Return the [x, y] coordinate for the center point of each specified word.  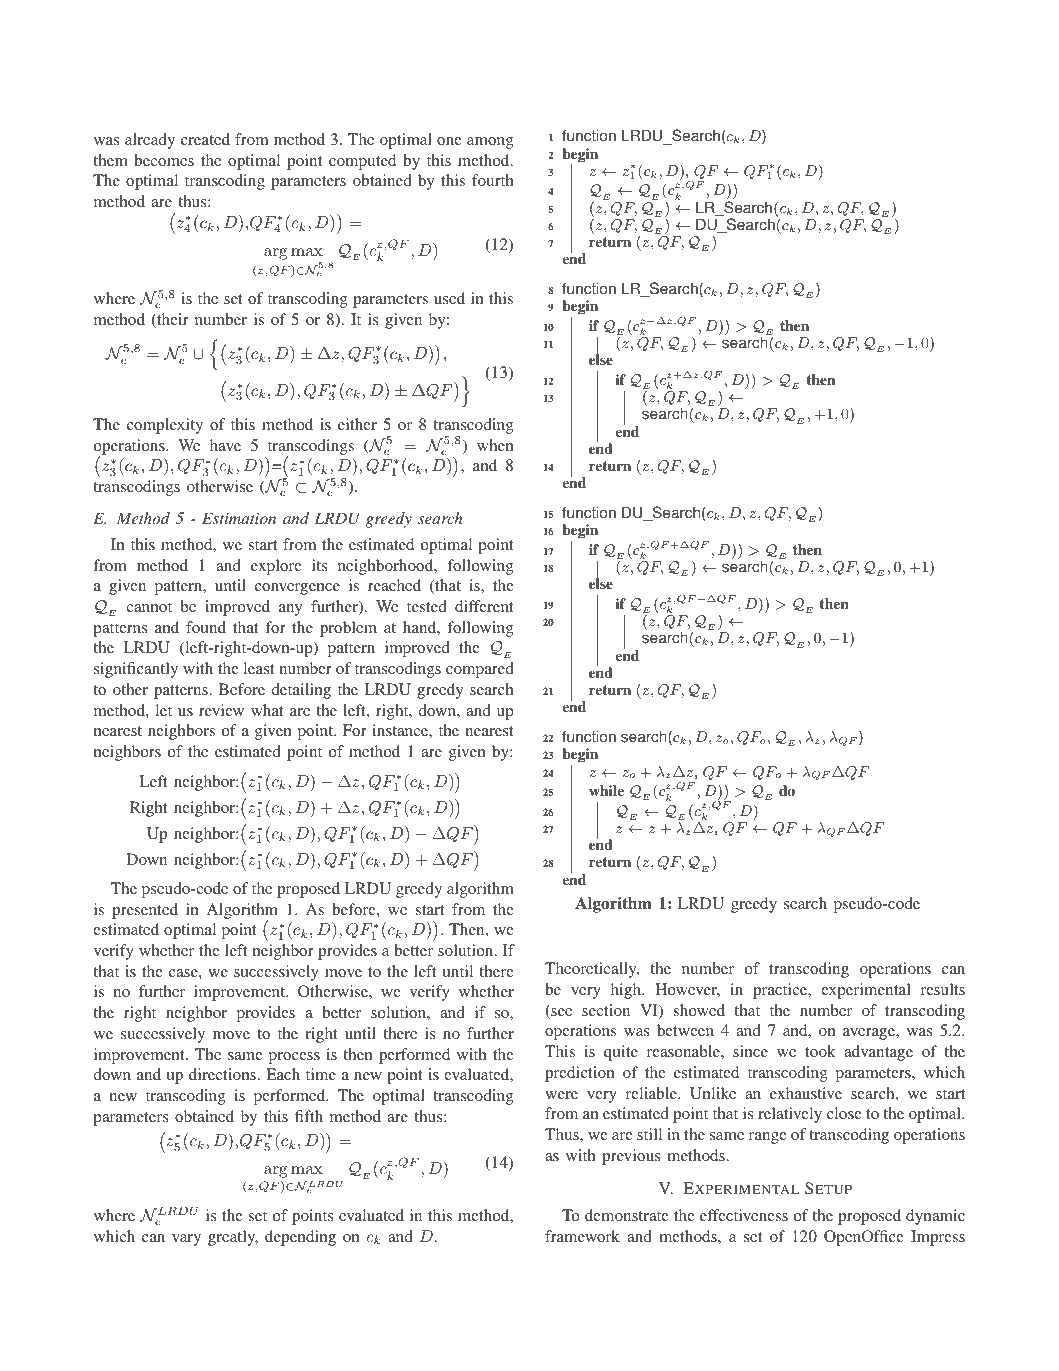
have [225, 445]
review [221, 710]
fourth [493, 180]
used [449, 298]
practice [781, 991]
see [560, 1013]
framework [582, 1236]
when [495, 445]
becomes [164, 160]
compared [480, 670]
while [606, 790]
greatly [233, 1238]
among [490, 143]
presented [145, 911]
